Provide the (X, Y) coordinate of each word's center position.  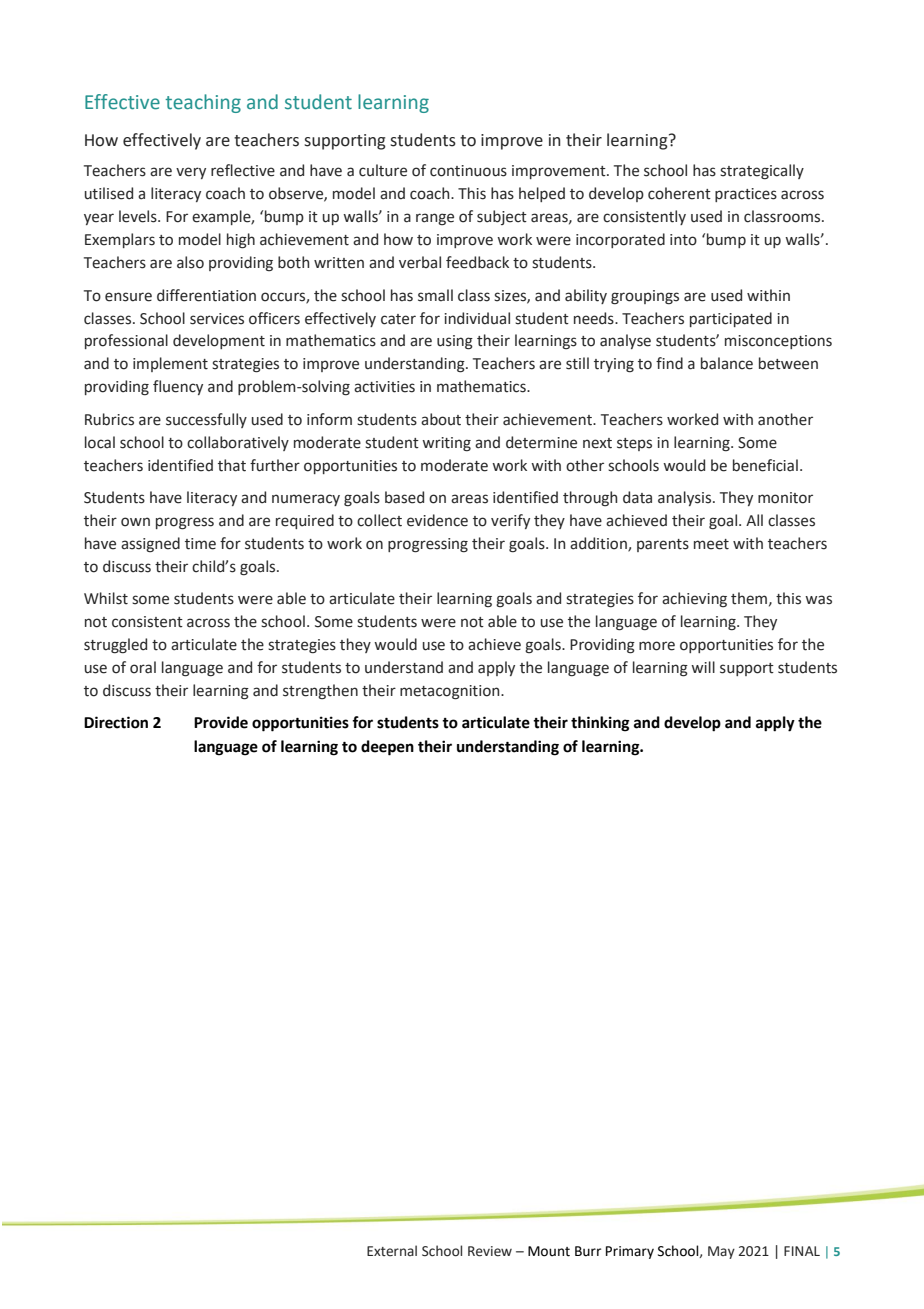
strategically (762, 172)
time (200, 544)
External (392, 1251)
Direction (116, 722)
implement (170, 364)
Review (490, 1251)
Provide (221, 722)
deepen (387, 748)
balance (727, 363)
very (191, 173)
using (455, 342)
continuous (468, 171)
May (721, 1252)
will (703, 667)
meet (711, 544)
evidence (437, 520)
